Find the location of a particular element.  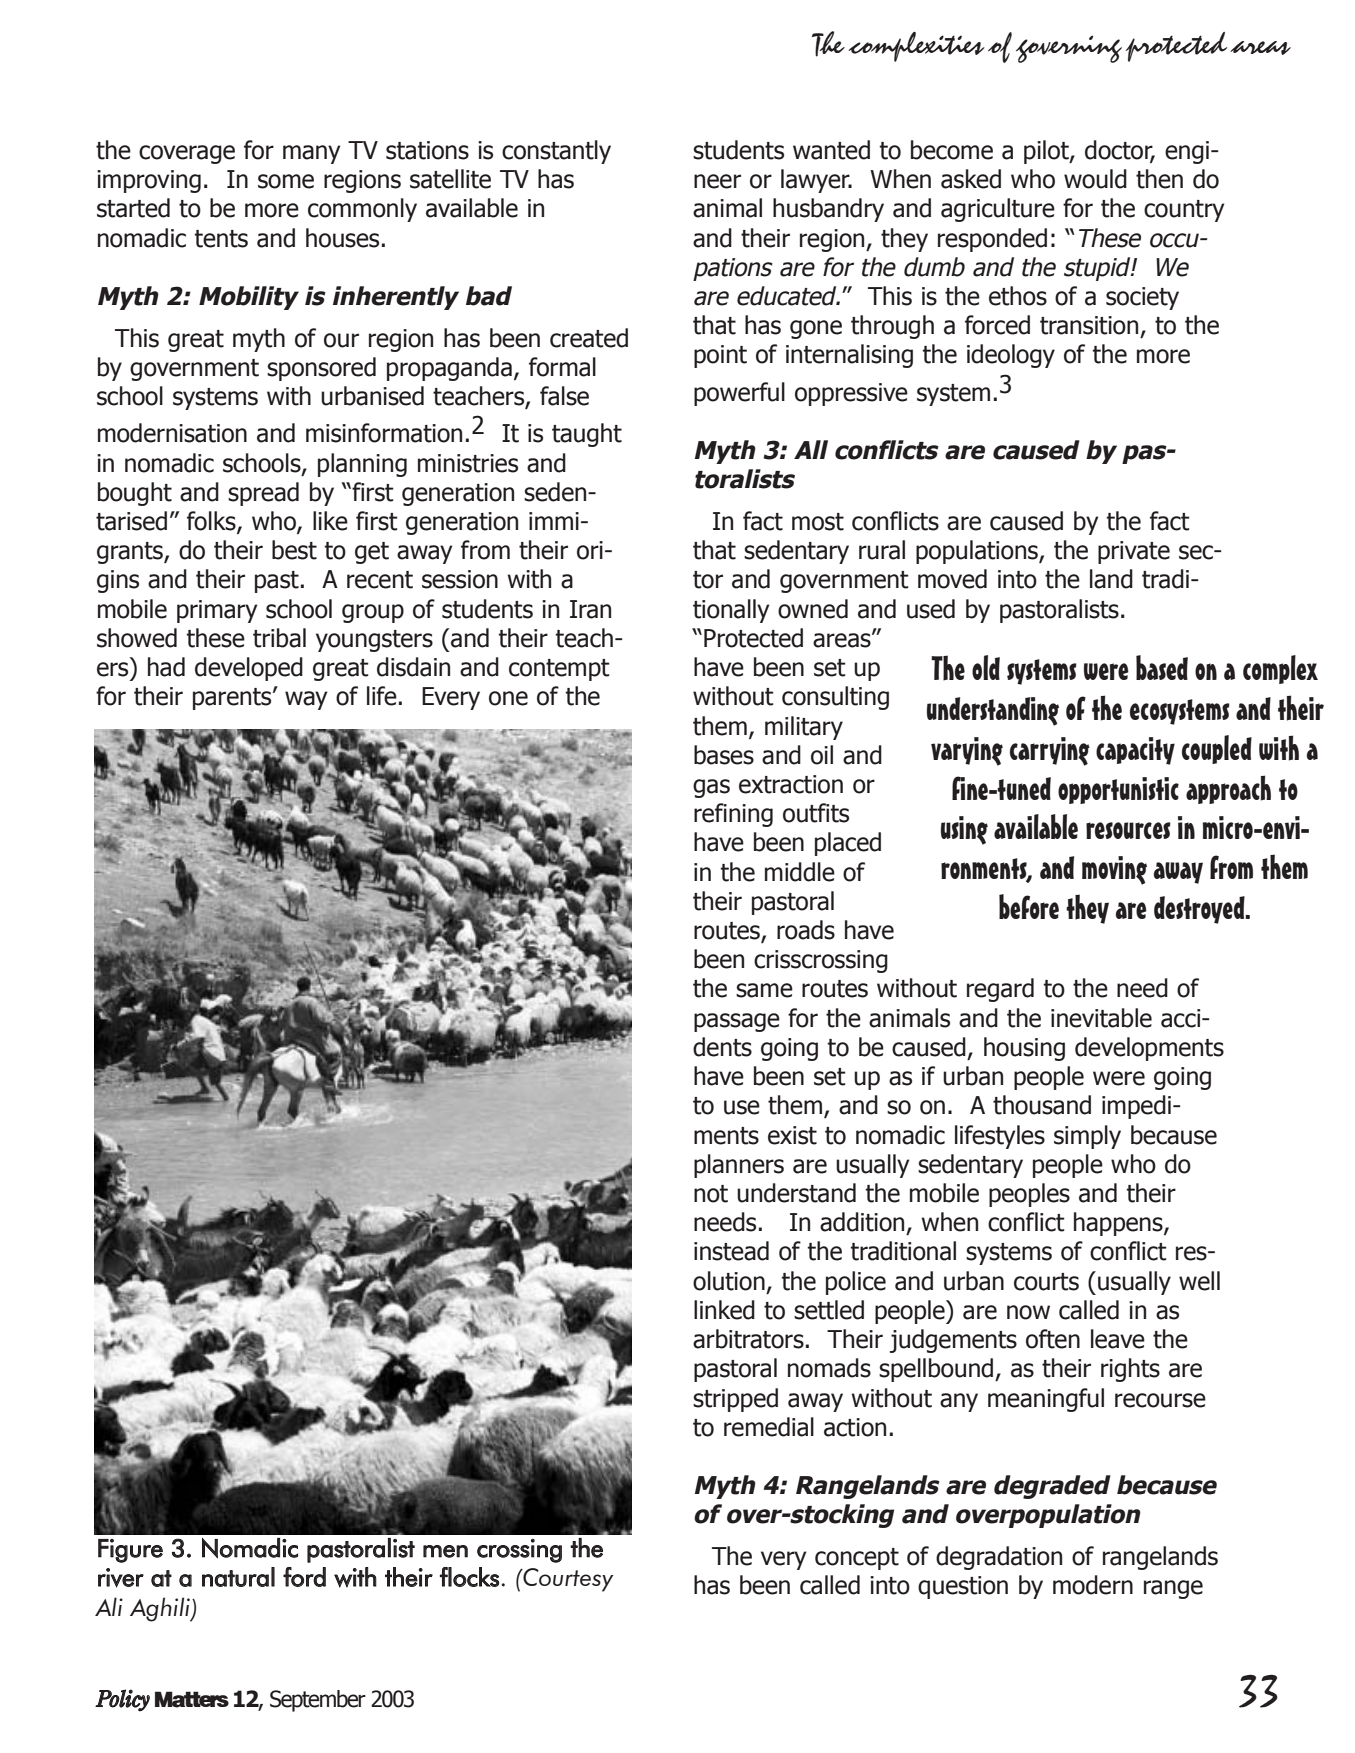

would is located at coordinates (1095, 179).
